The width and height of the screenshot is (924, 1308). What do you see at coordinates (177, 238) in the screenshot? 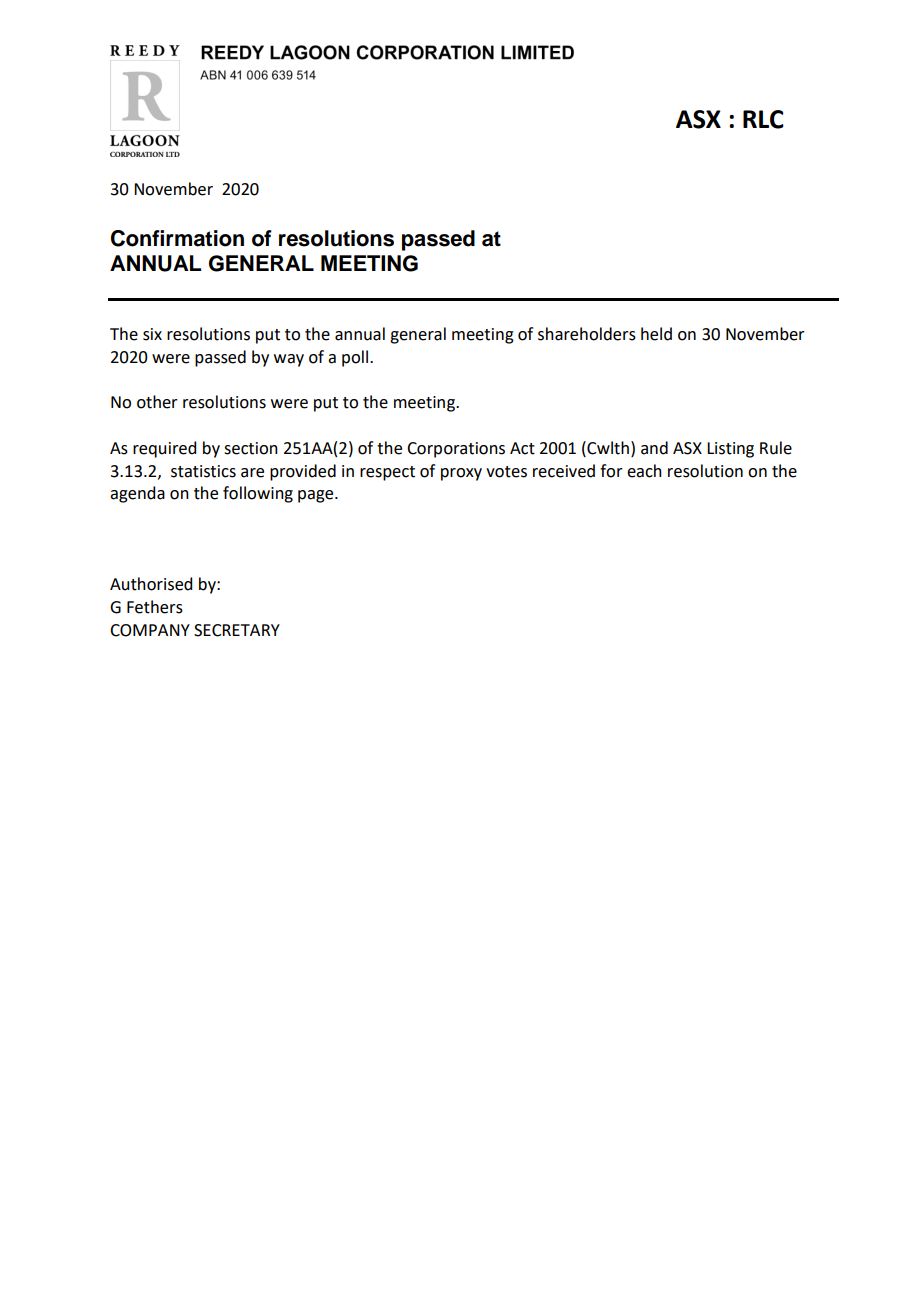
I see `Confirmation` at bounding box center [177, 238].
